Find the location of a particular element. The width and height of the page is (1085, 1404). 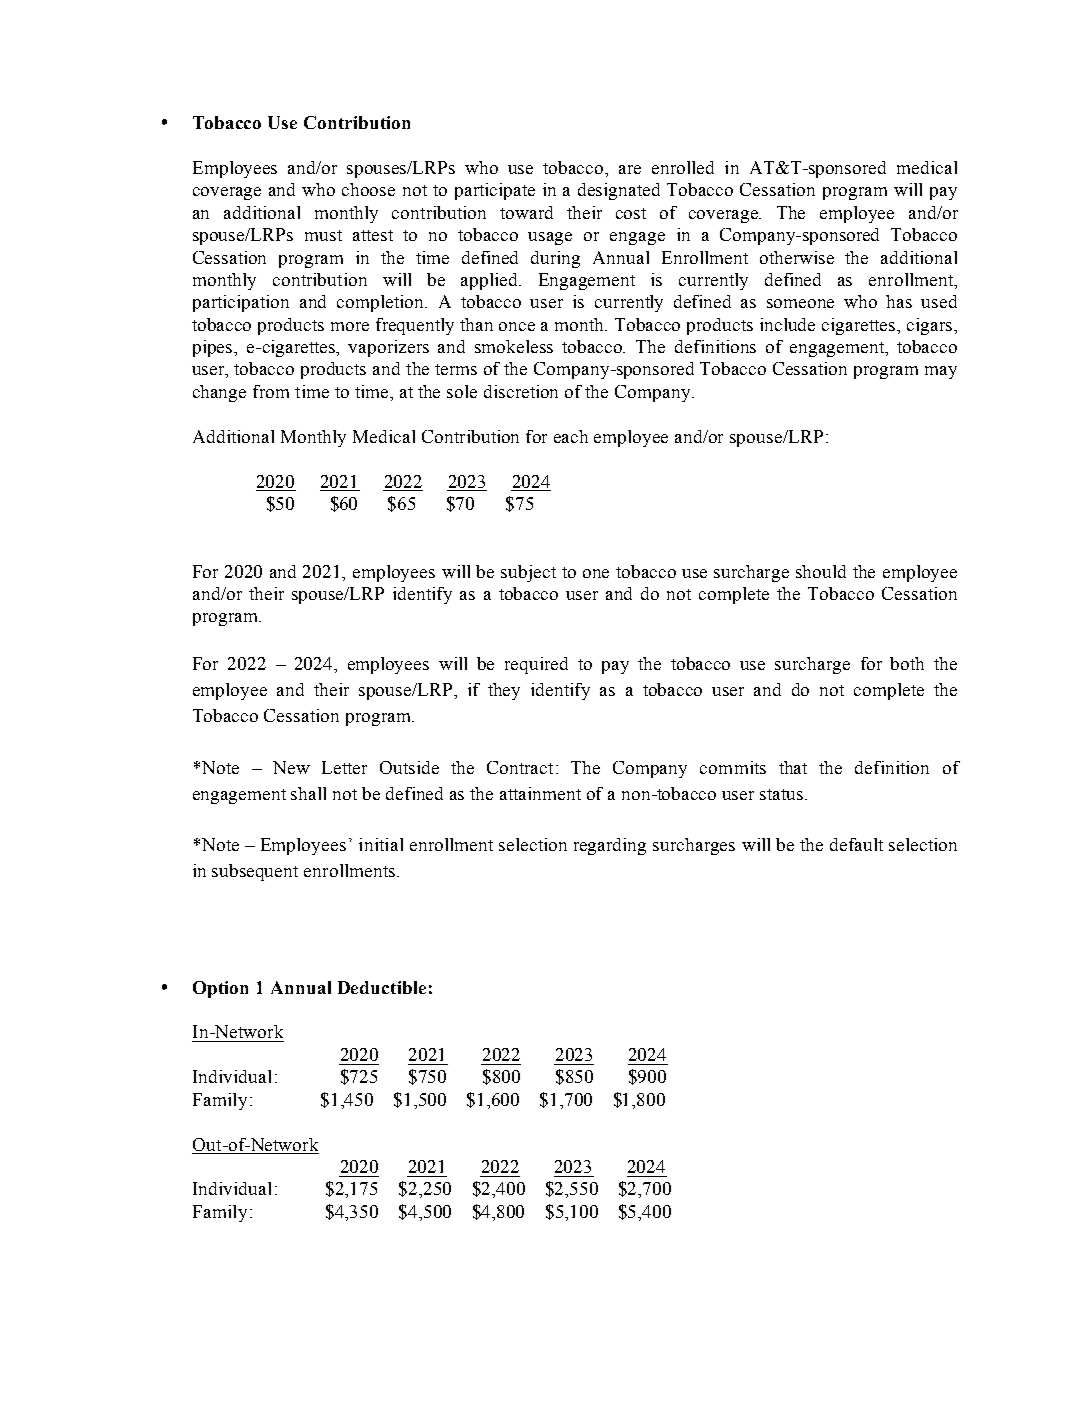

may is located at coordinates (941, 372).
